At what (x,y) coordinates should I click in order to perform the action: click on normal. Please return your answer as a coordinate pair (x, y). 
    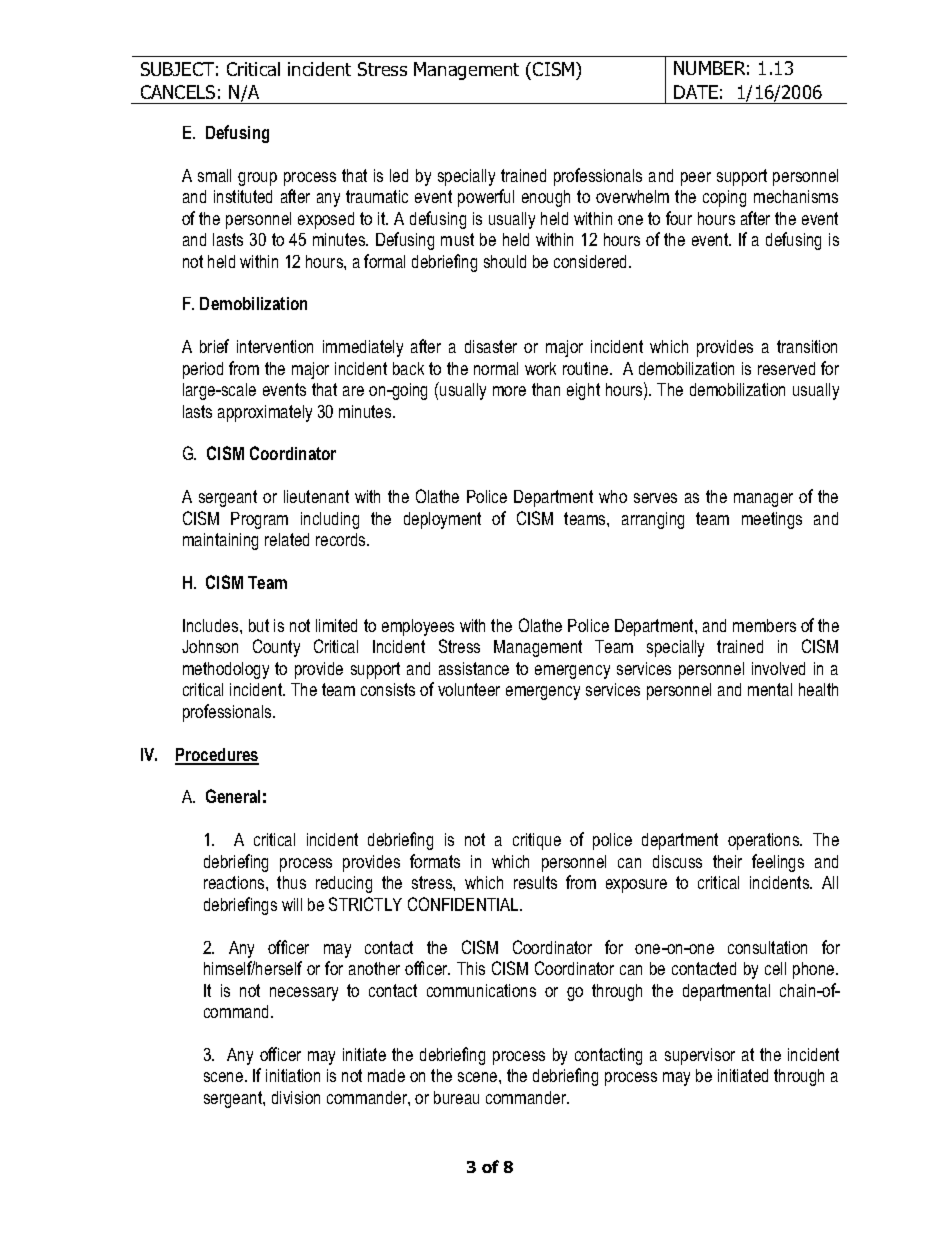
    Looking at the image, I should click on (496, 368).
